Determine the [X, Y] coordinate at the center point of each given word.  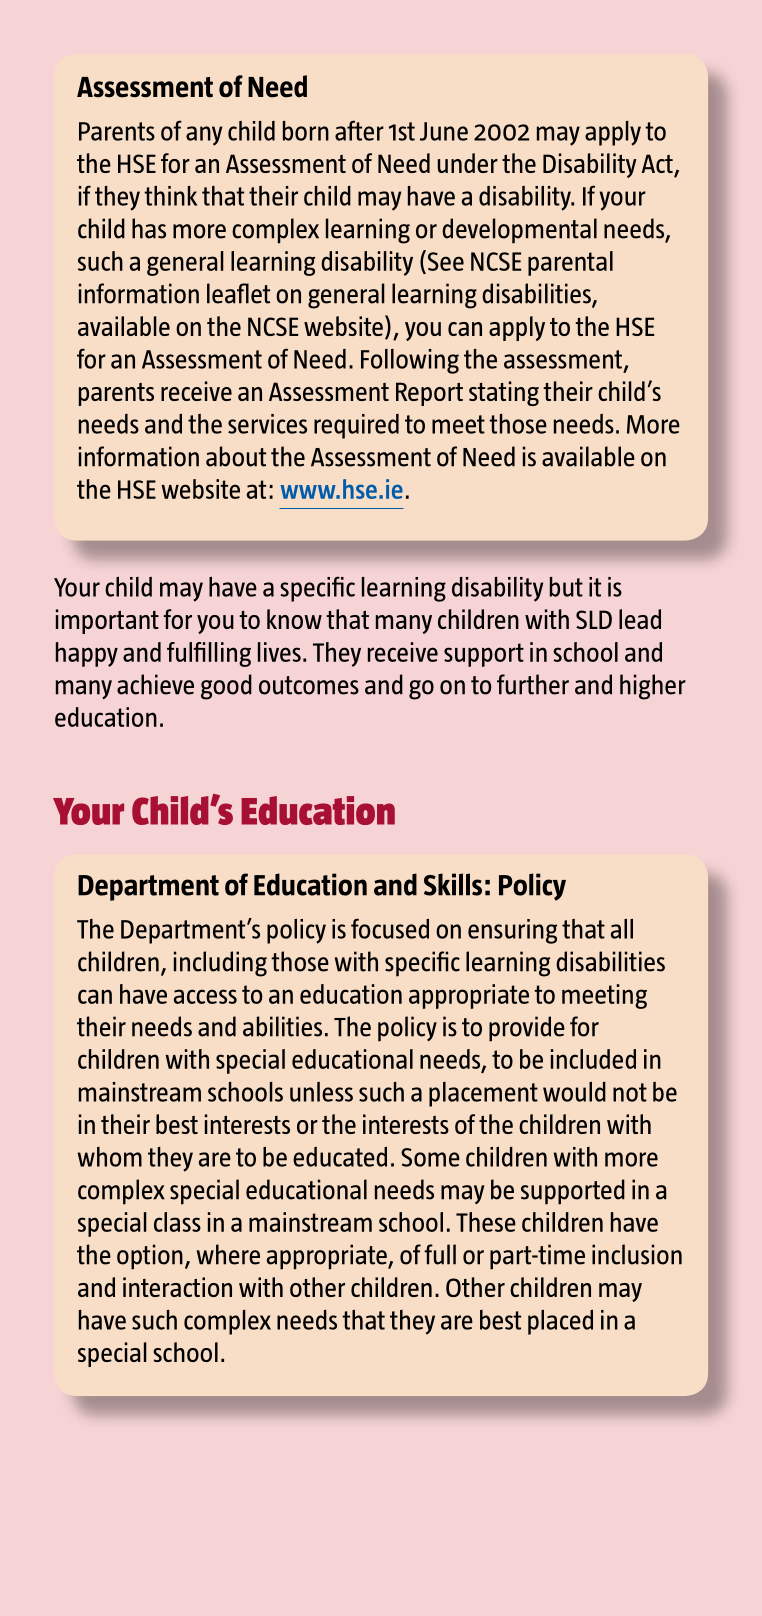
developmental [519, 231]
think [170, 196]
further [533, 684]
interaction [177, 1287]
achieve [155, 684]
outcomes [309, 685]
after [359, 130]
